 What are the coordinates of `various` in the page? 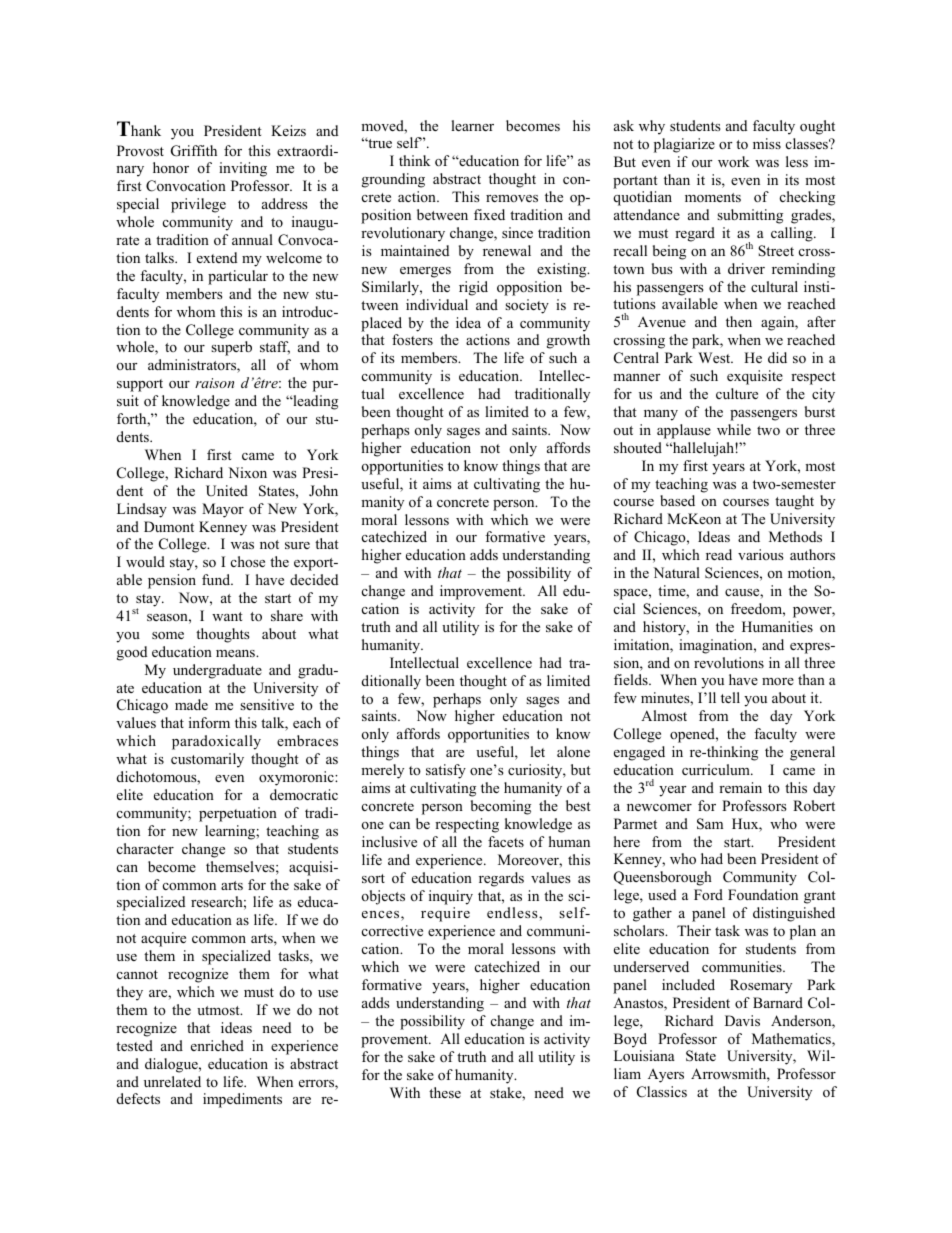 It's located at (761, 554).
